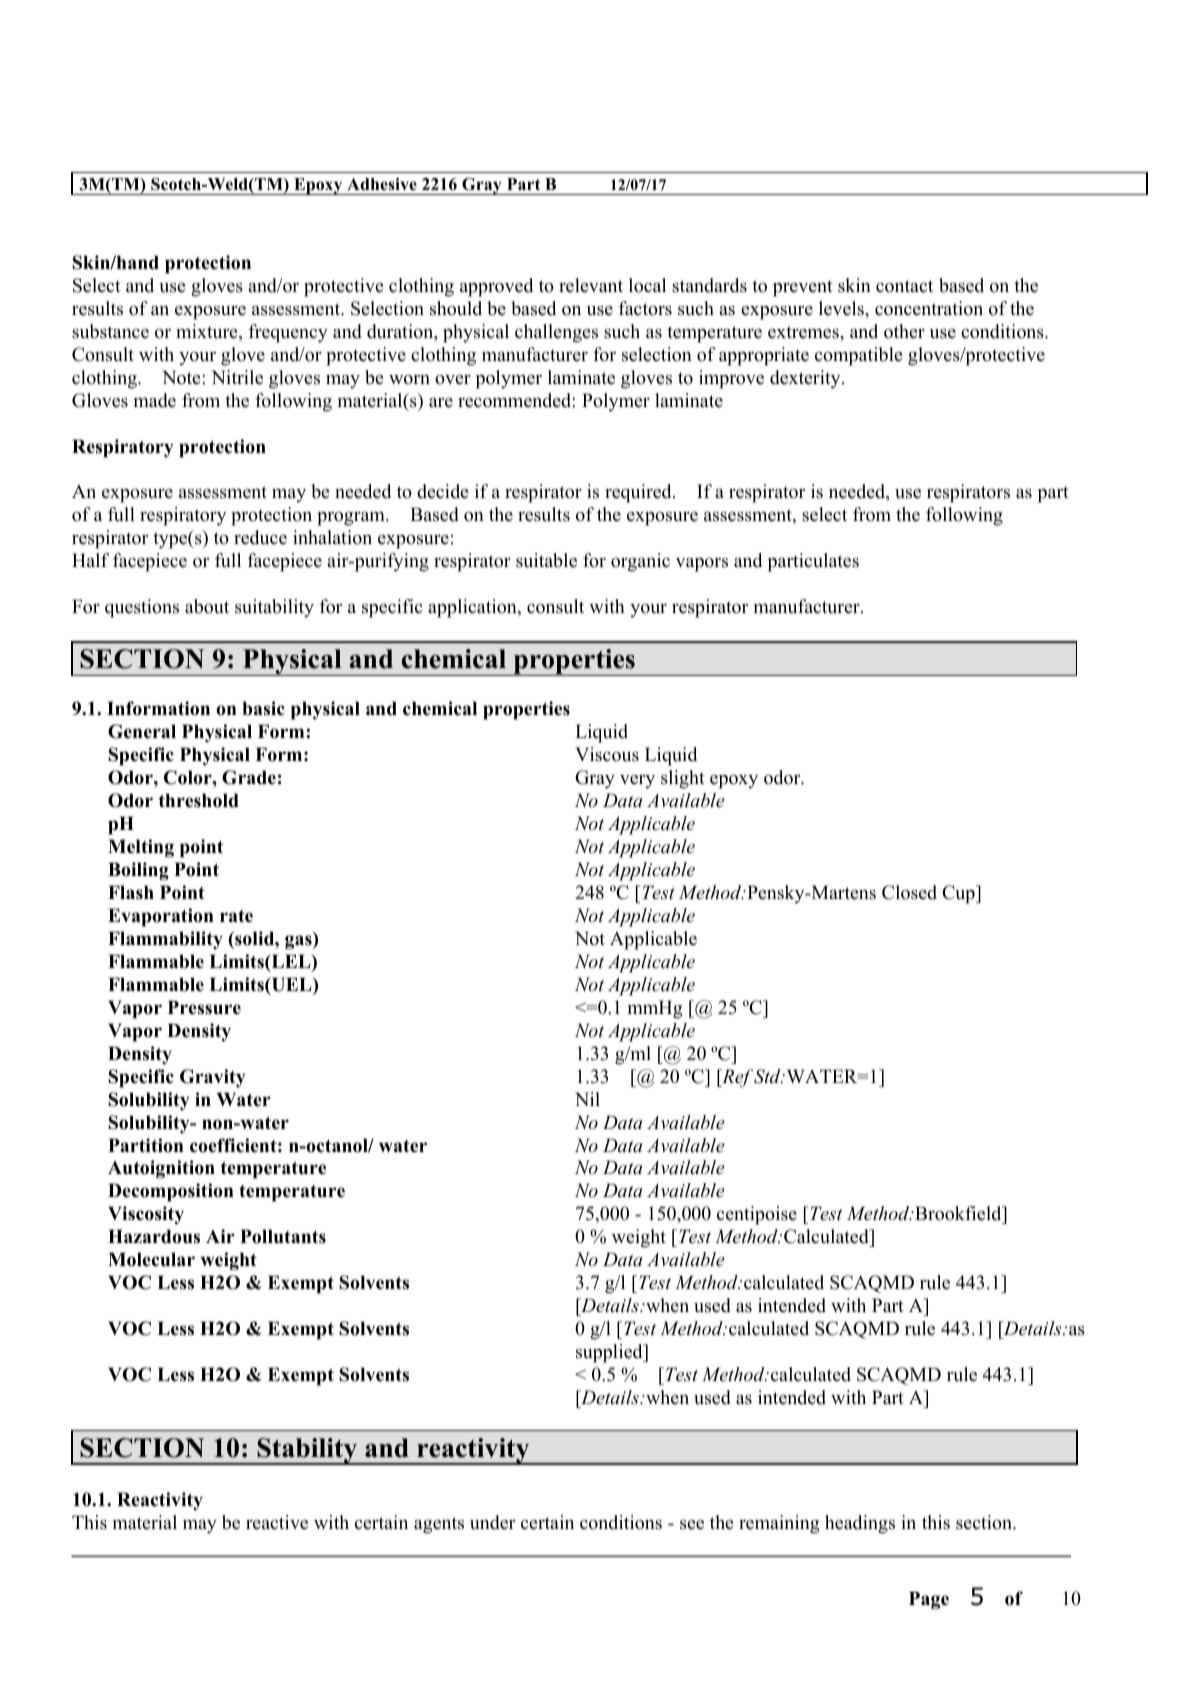 Image resolution: width=1188 pixels, height=1682 pixels. Describe the element at coordinates (860, 1524) in the document. I see `headings` at that location.
